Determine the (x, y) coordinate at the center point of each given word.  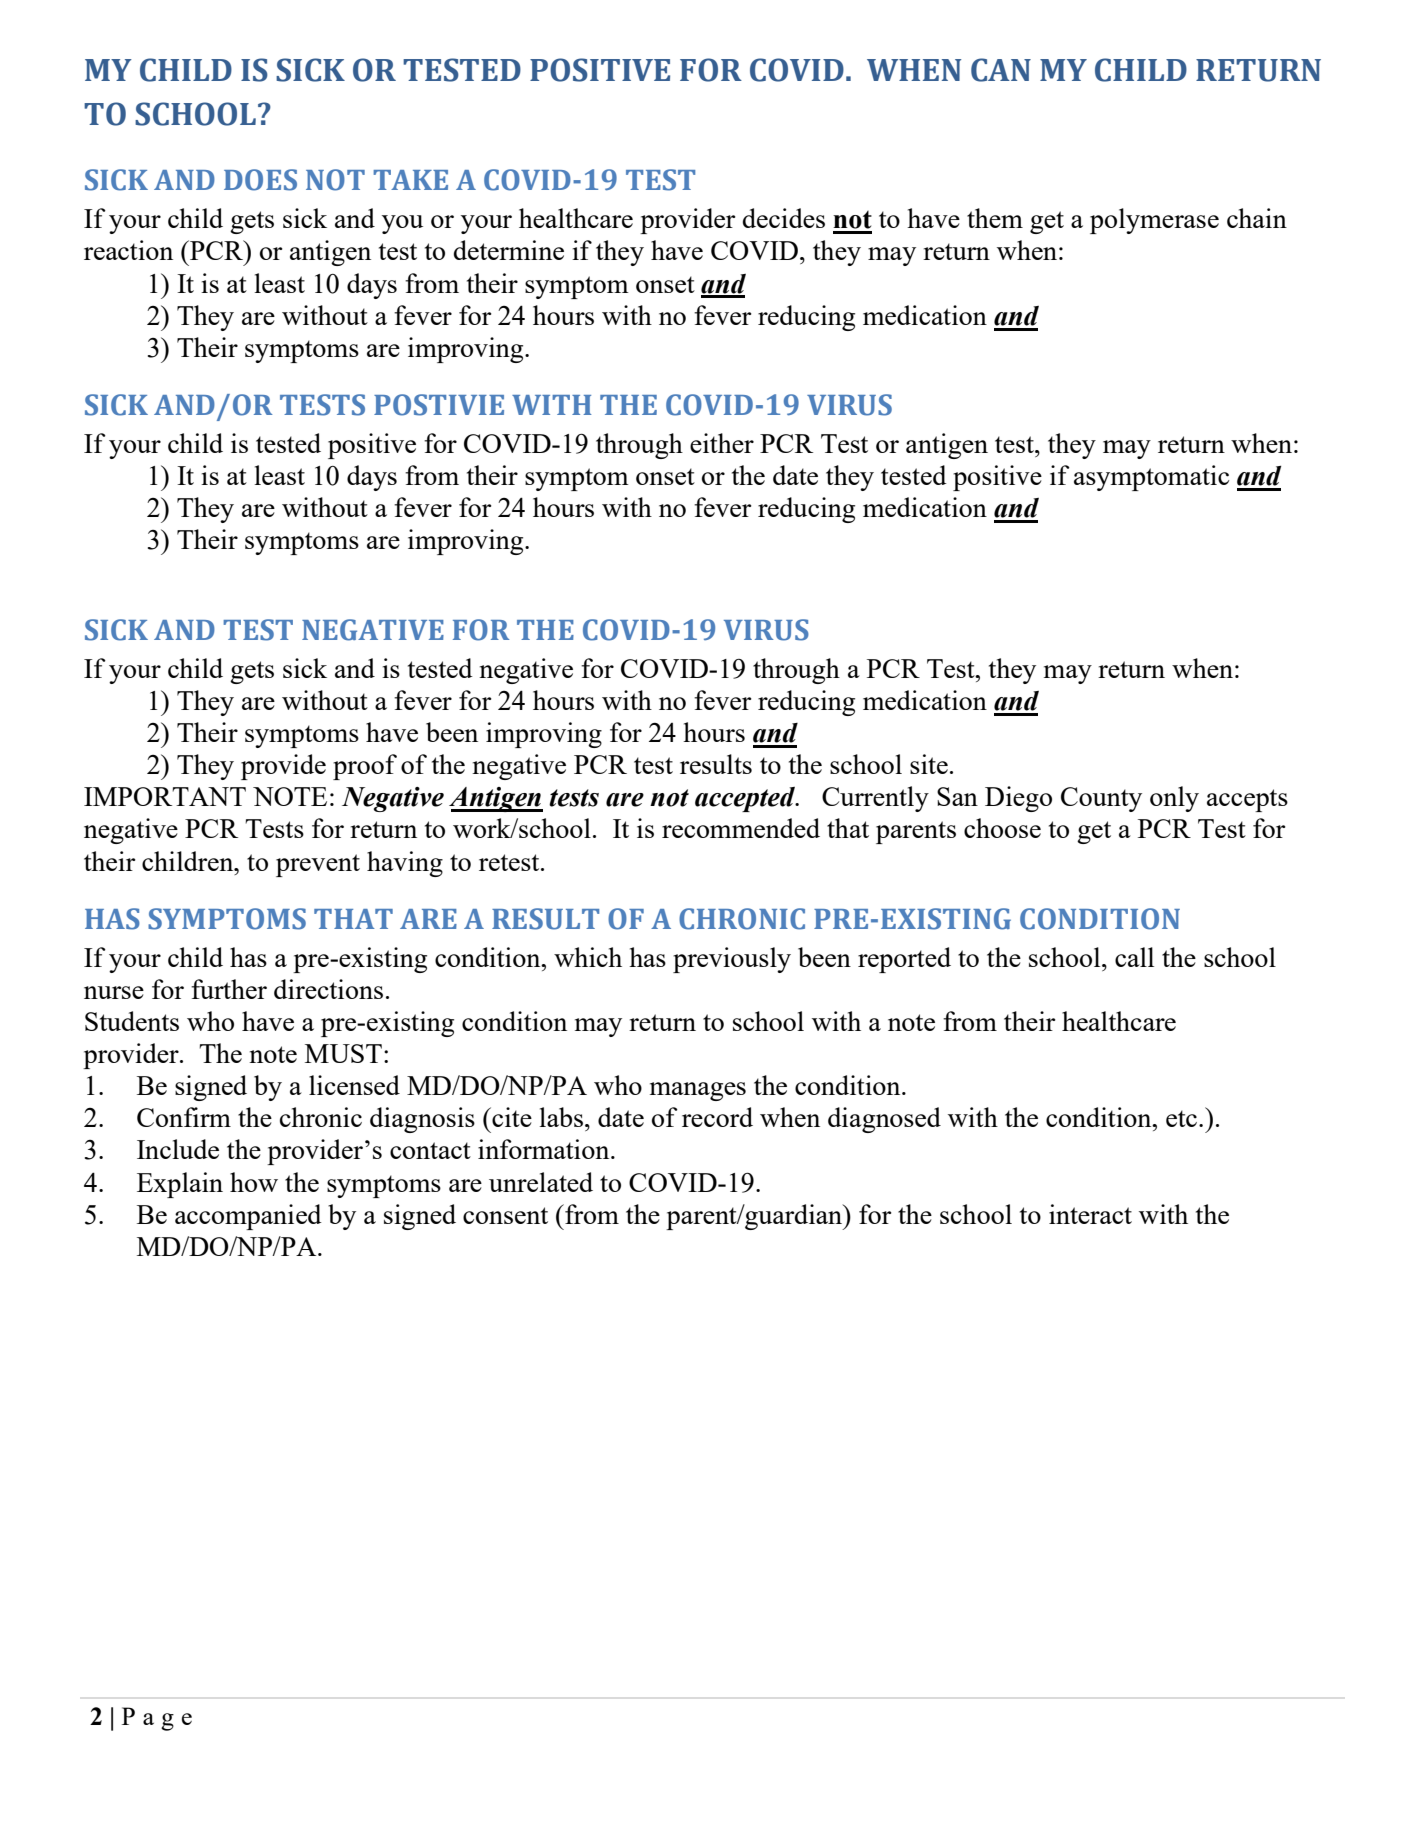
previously (732, 960)
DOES (260, 180)
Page (157, 1719)
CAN (1001, 70)
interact (1090, 1214)
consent (505, 1215)
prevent (318, 865)
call (1134, 957)
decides (784, 218)
